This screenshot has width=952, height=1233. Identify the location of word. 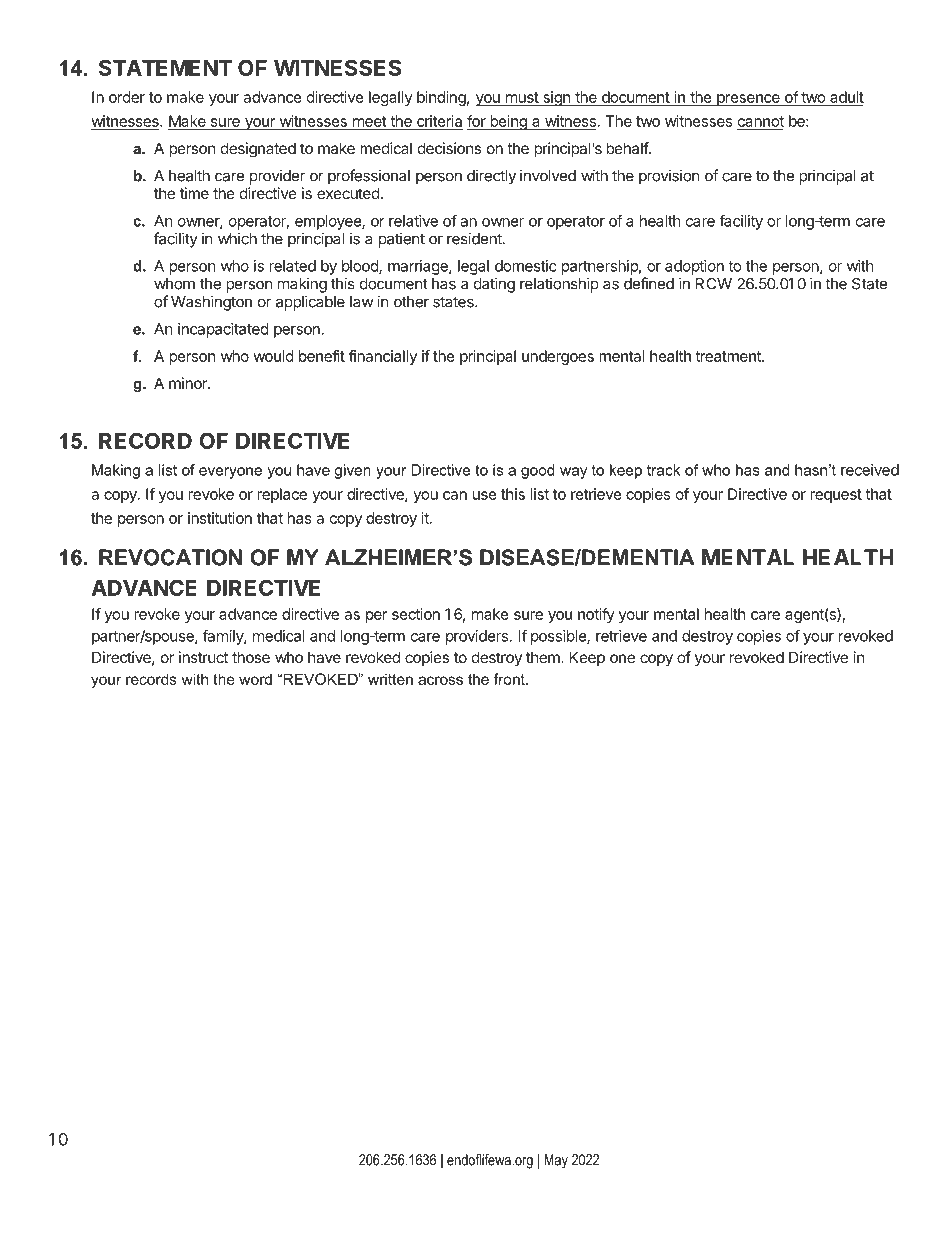
(255, 679).
